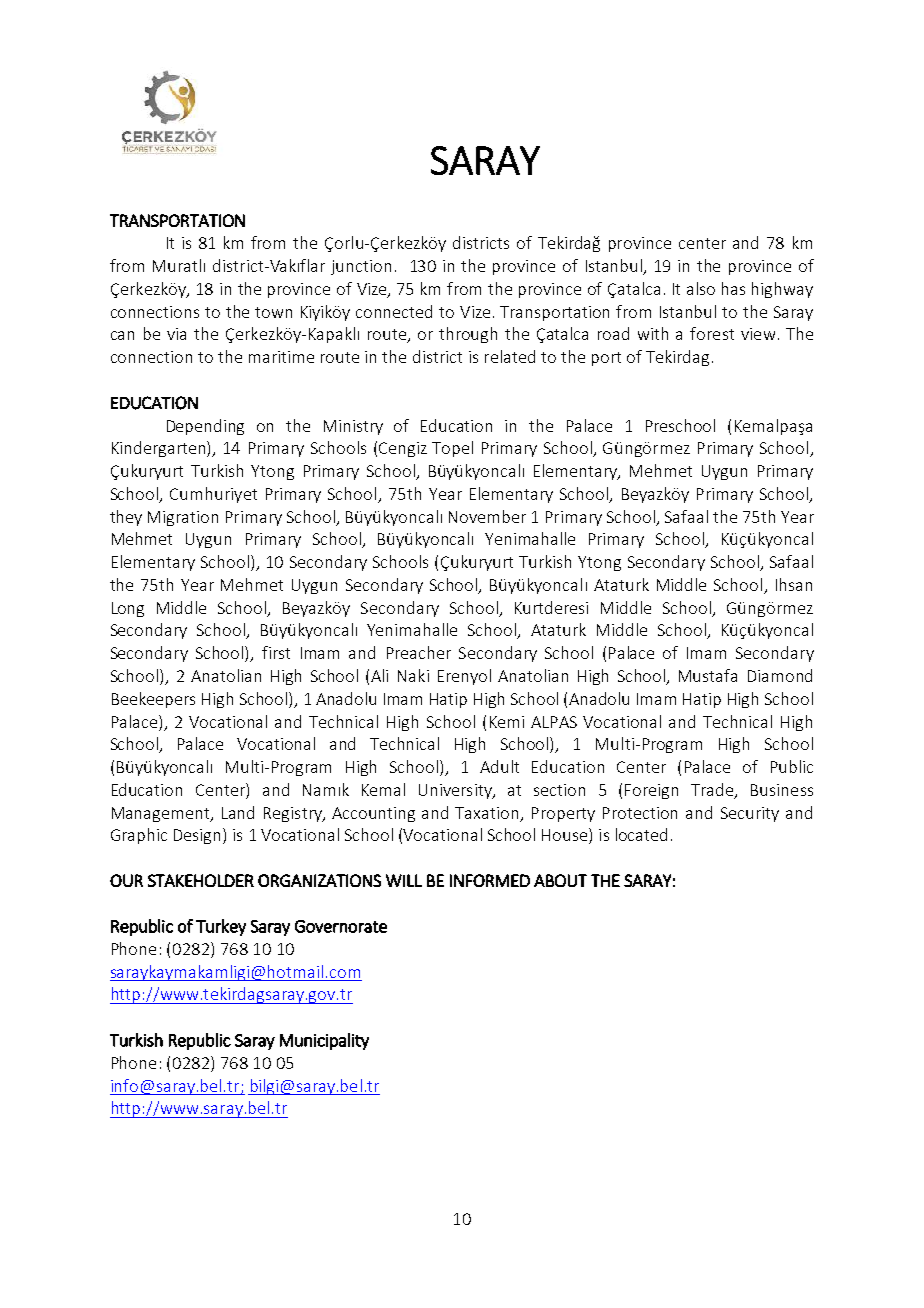 The width and height of the screenshot is (924, 1308). I want to click on Trade, so click(713, 790).
